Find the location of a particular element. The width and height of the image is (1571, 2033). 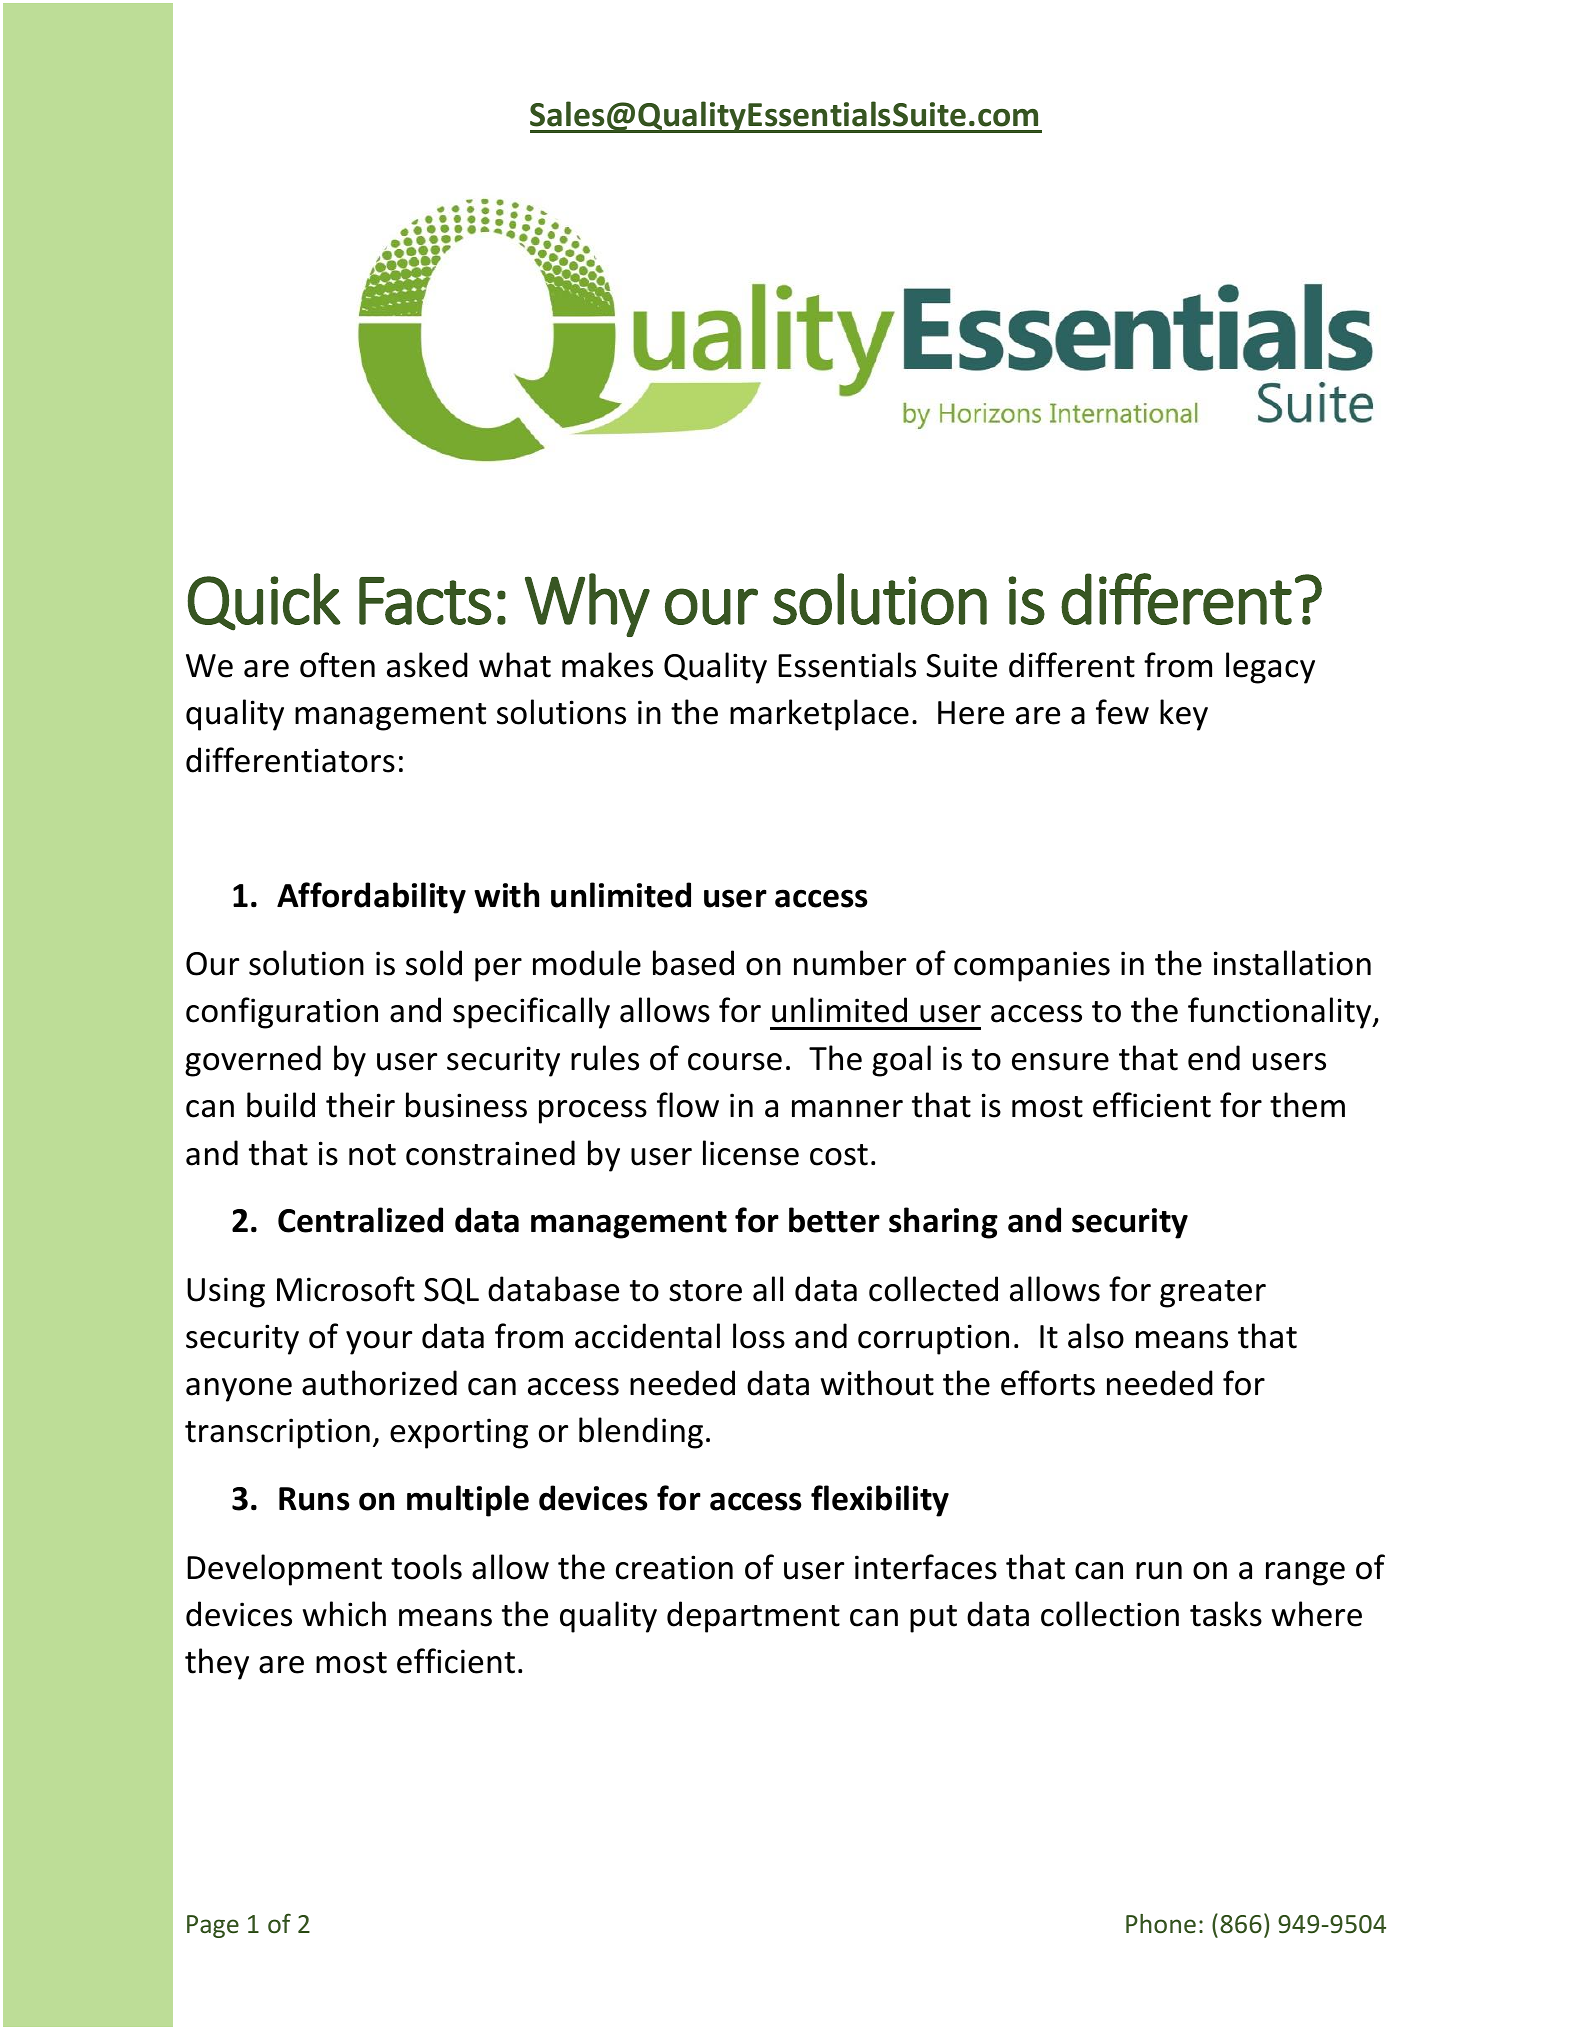

legacy is located at coordinates (1270, 668).
